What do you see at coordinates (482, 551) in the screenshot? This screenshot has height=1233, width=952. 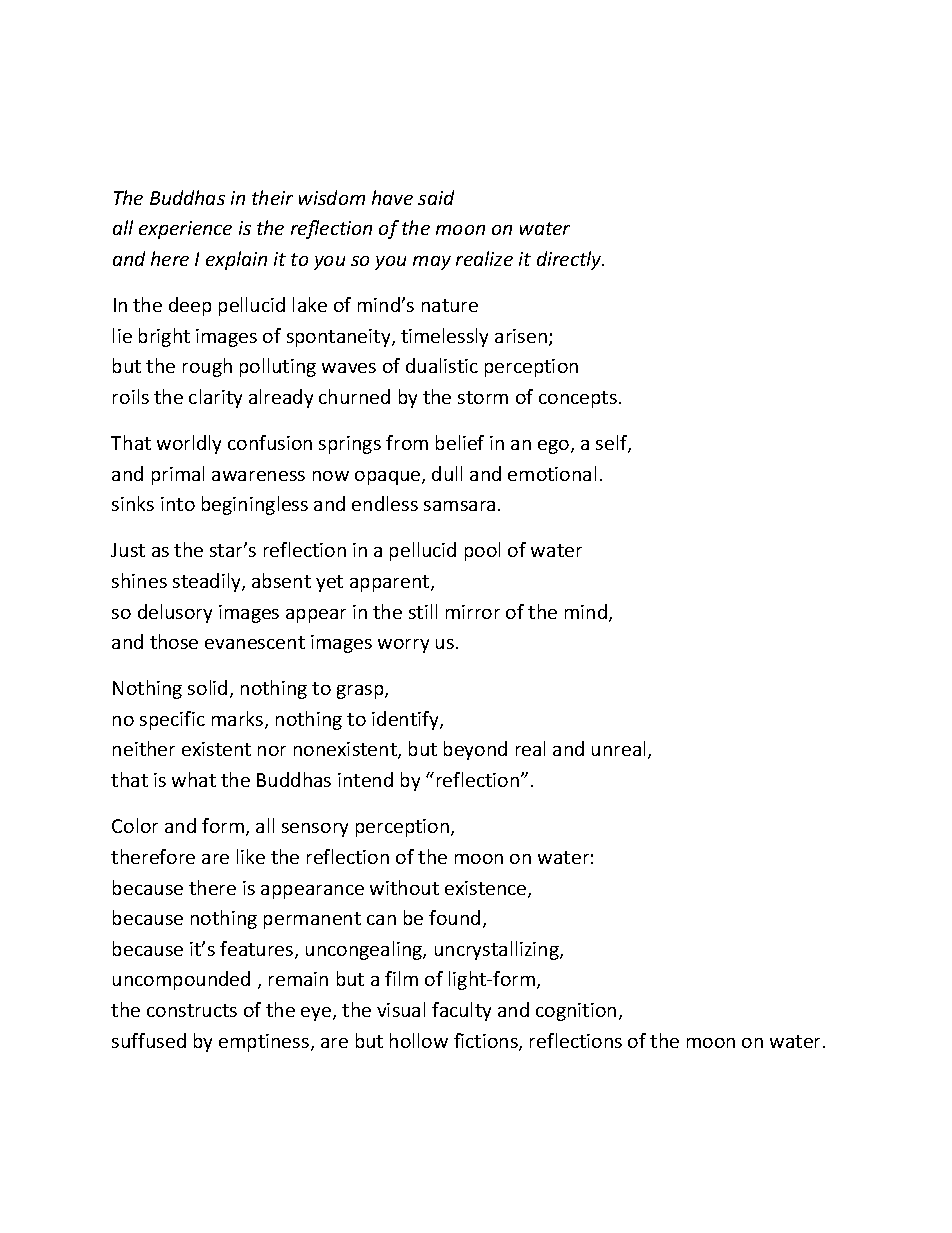 I see `pool` at bounding box center [482, 551].
